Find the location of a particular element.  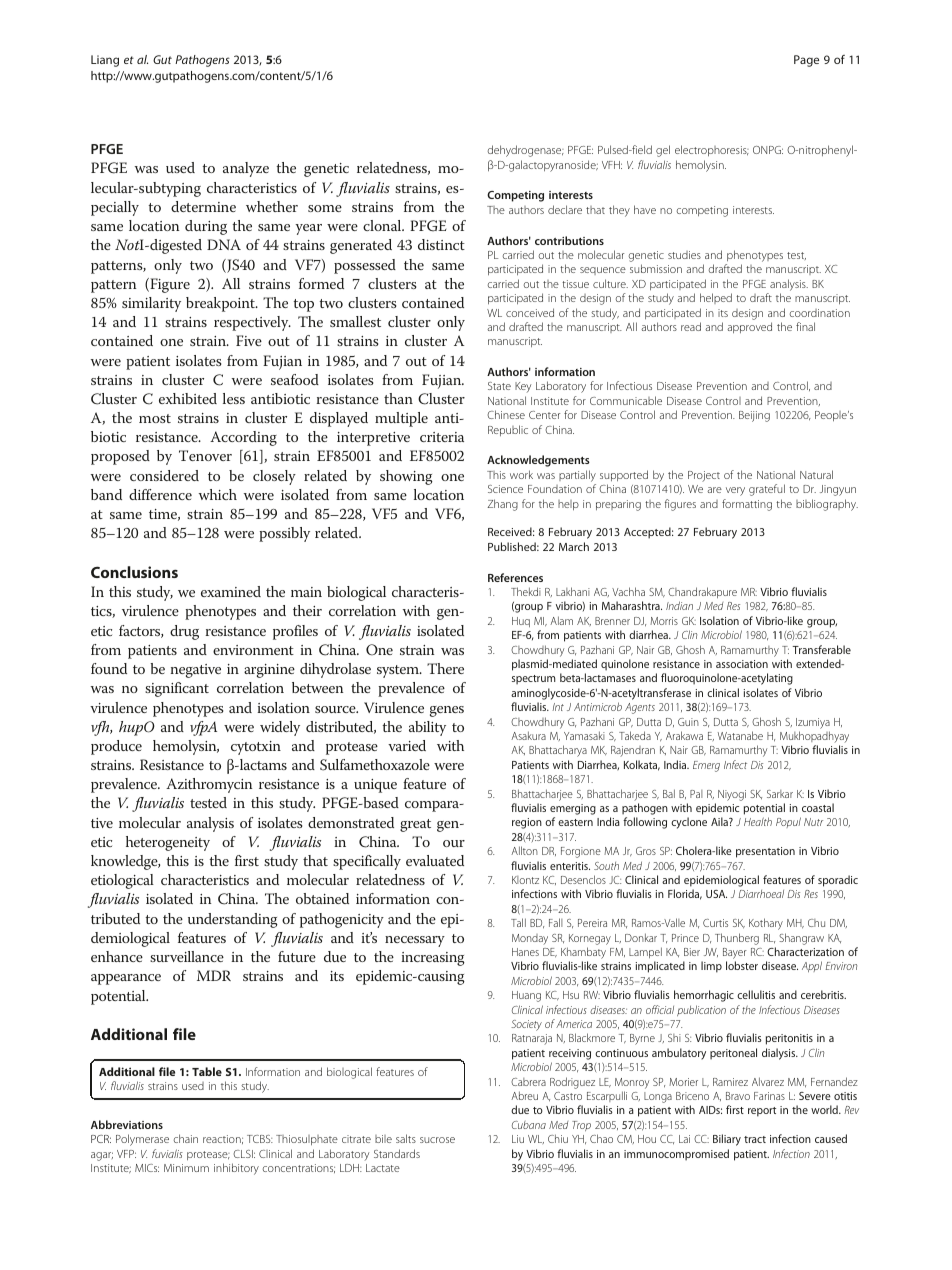

association is located at coordinates (742, 664).
